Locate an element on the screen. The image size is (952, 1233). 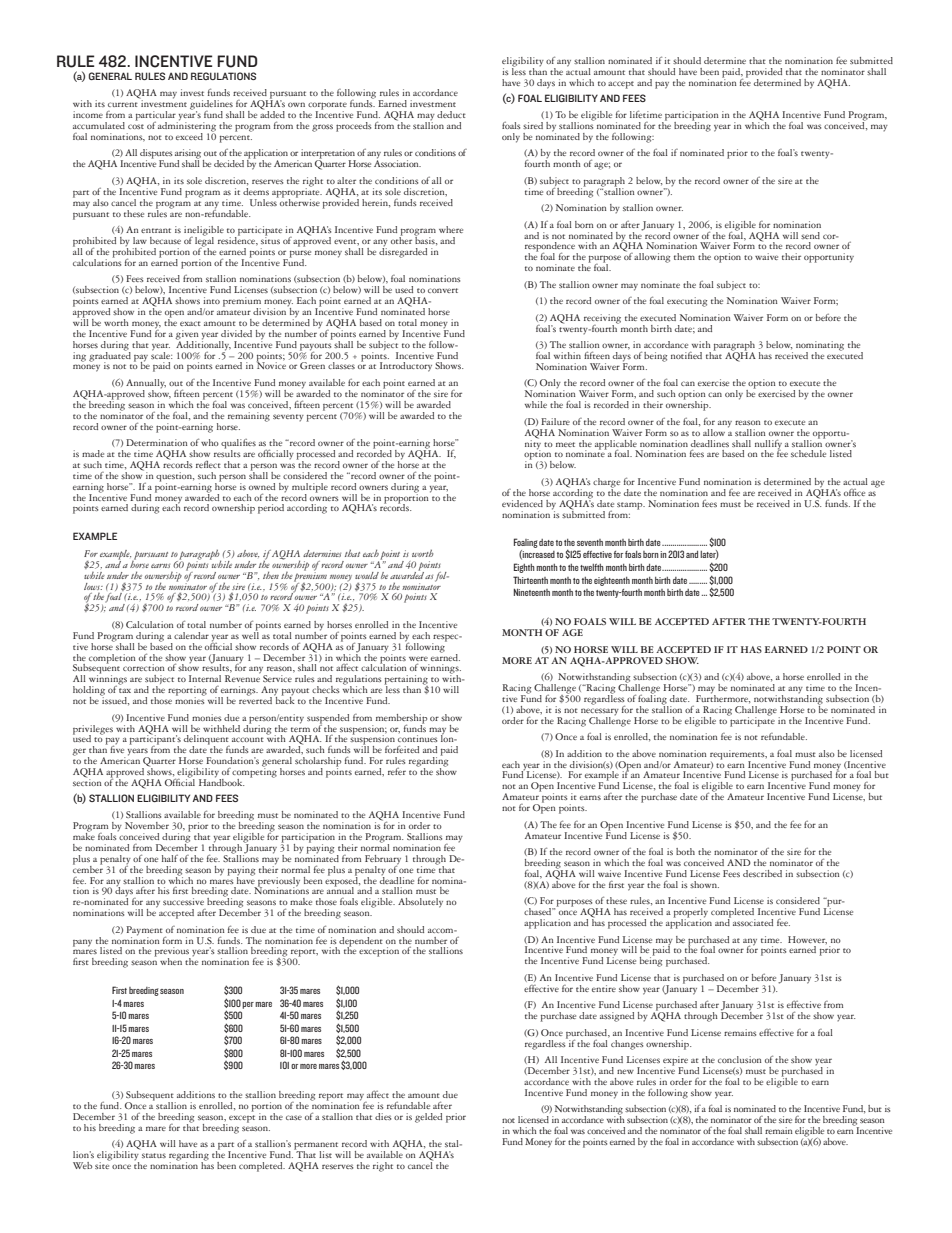
exceed is located at coordinates (189, 136).
